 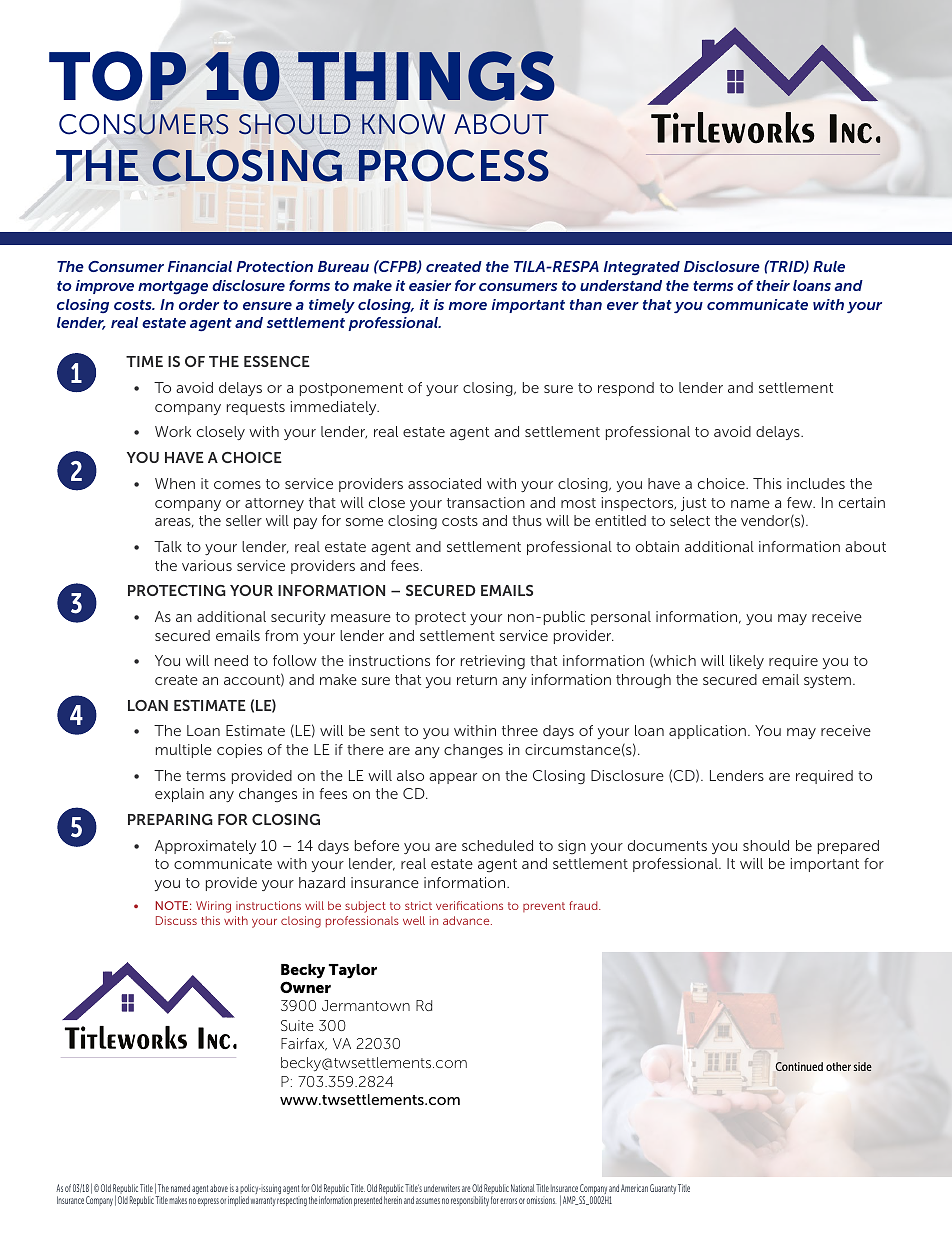 I want to click on likely, so click(x=747, y=662).
